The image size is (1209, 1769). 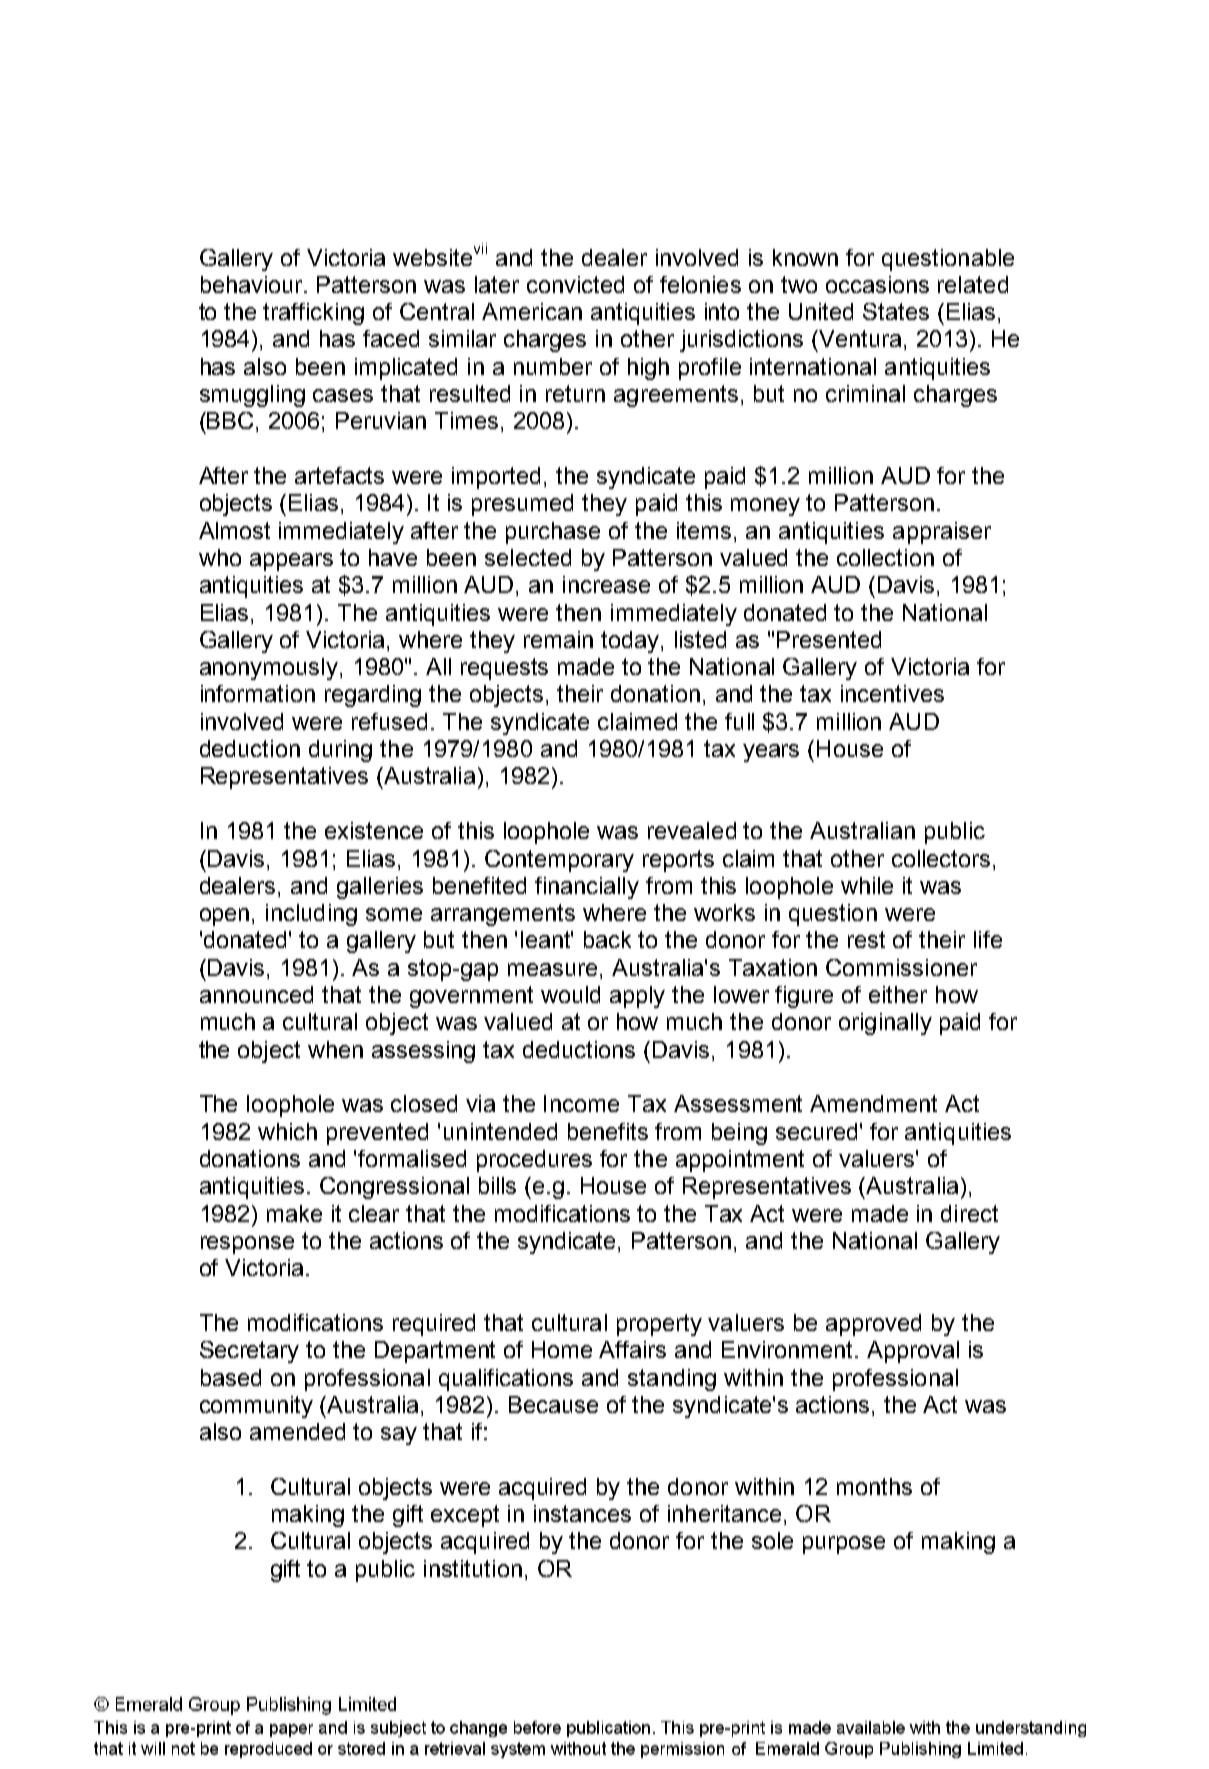 What do you see at coordinates (313, 314) in the image?
I see `trafficking` at bounding box center [313, 314].
